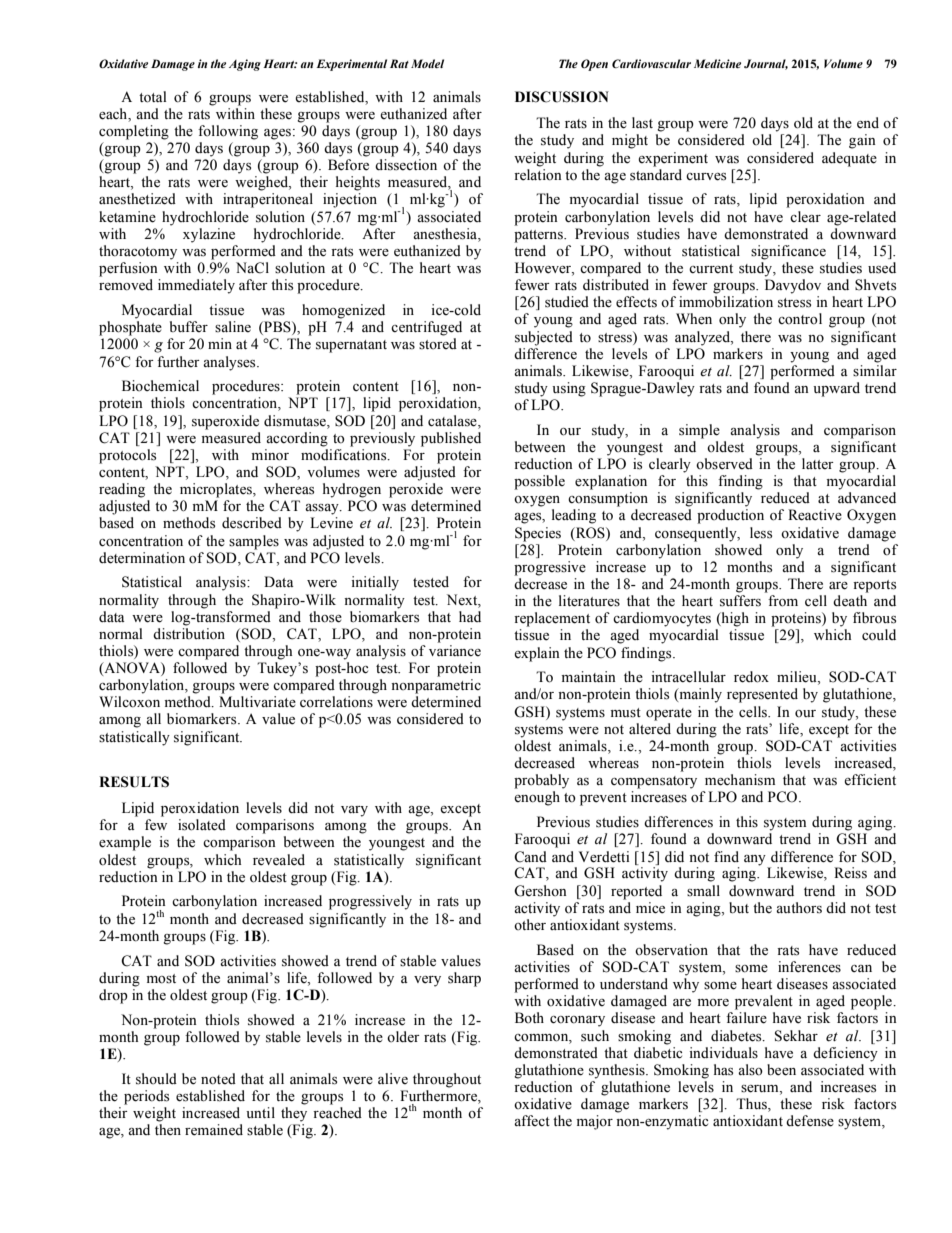 Image resolution: width=952 pixels, height=1233 pixels. What do you see at coordinates (153, 97) in the screenshot?
I see `total` at bounding box center [153, 97].
